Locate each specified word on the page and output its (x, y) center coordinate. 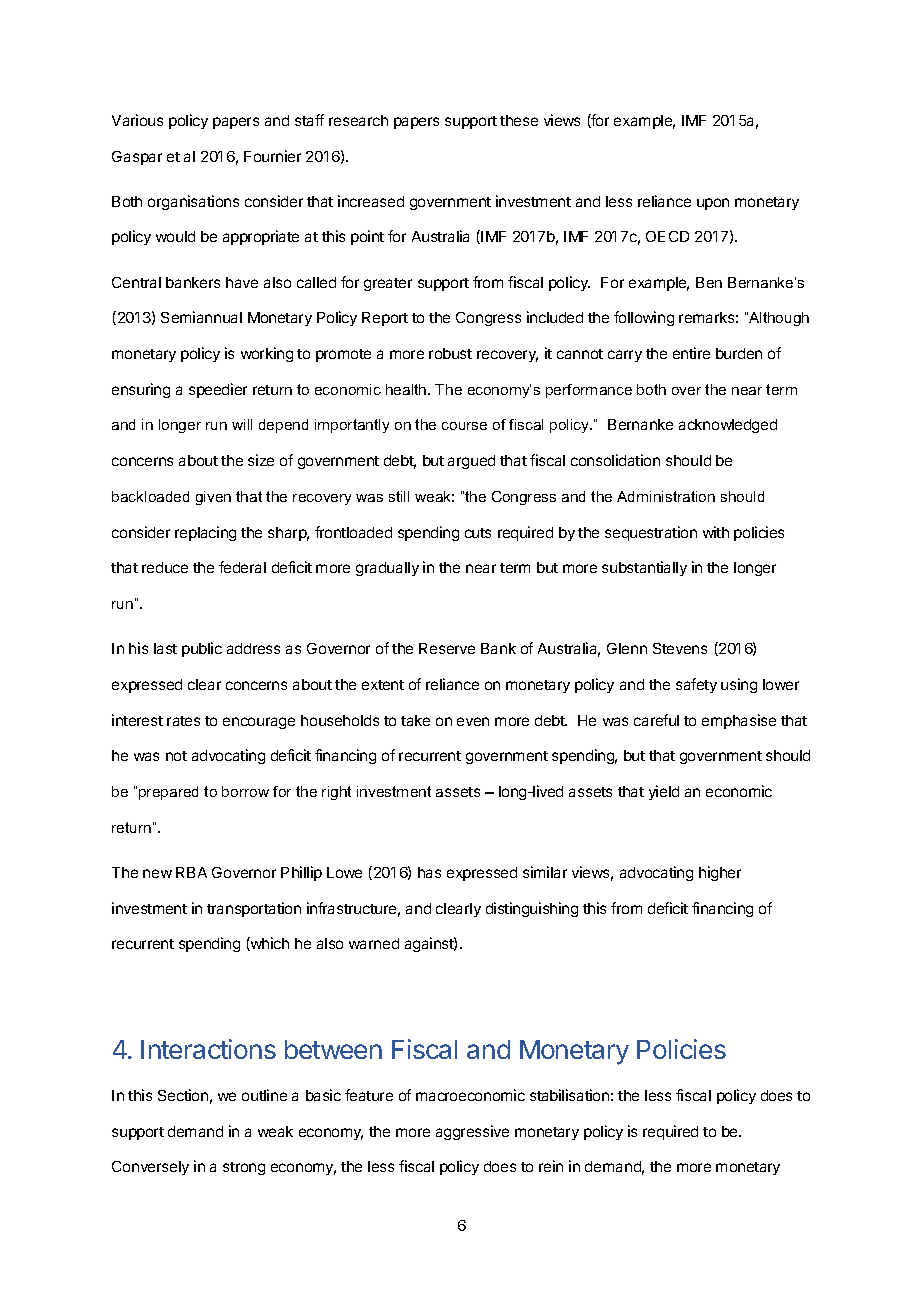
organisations (193, 202)
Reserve (447, 648)
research (358, 120)
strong (244, 1168)
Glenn (627, 648)
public (202, 649)
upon (713, 204)
